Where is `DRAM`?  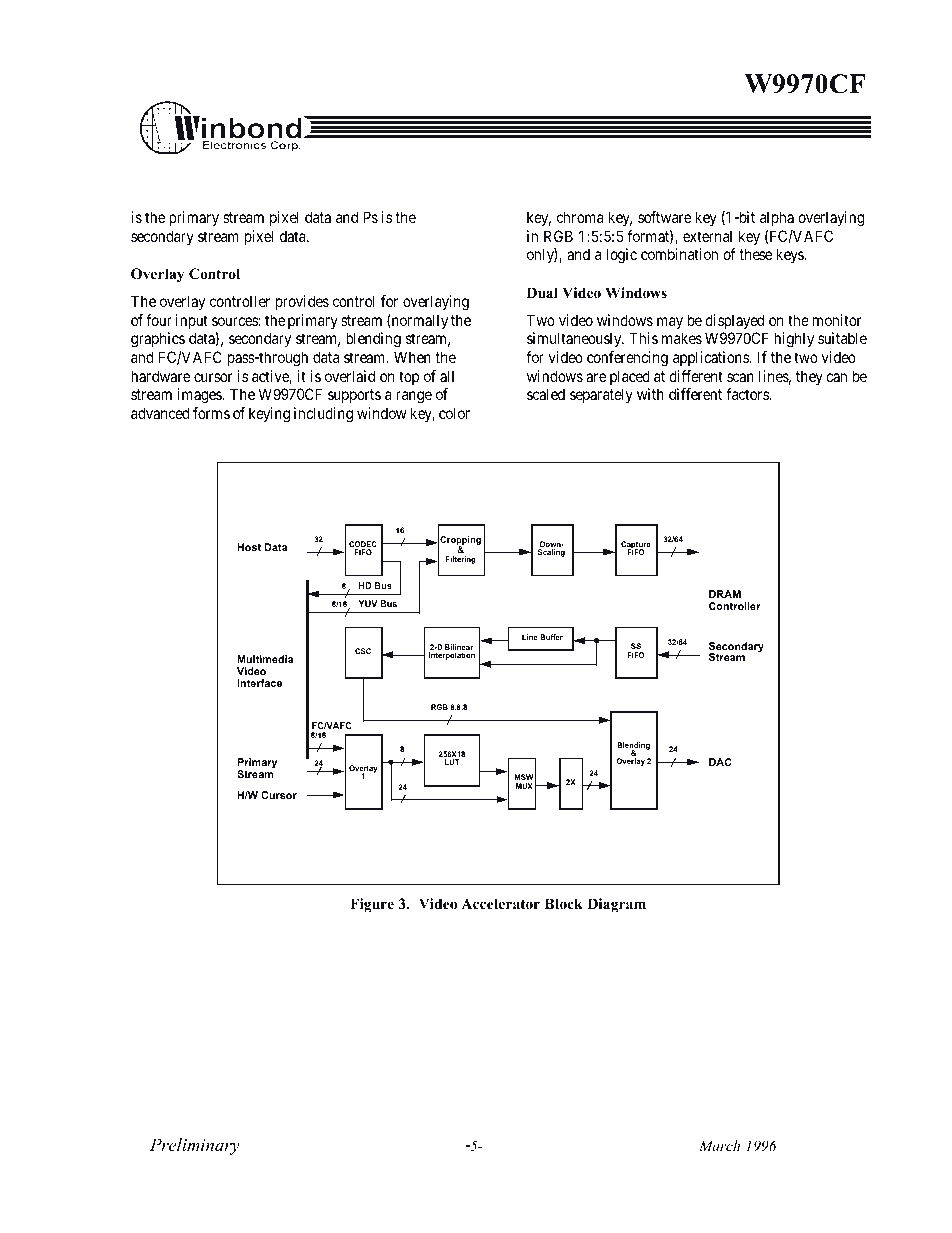
DRAM is located at coordinates (725, 594).
